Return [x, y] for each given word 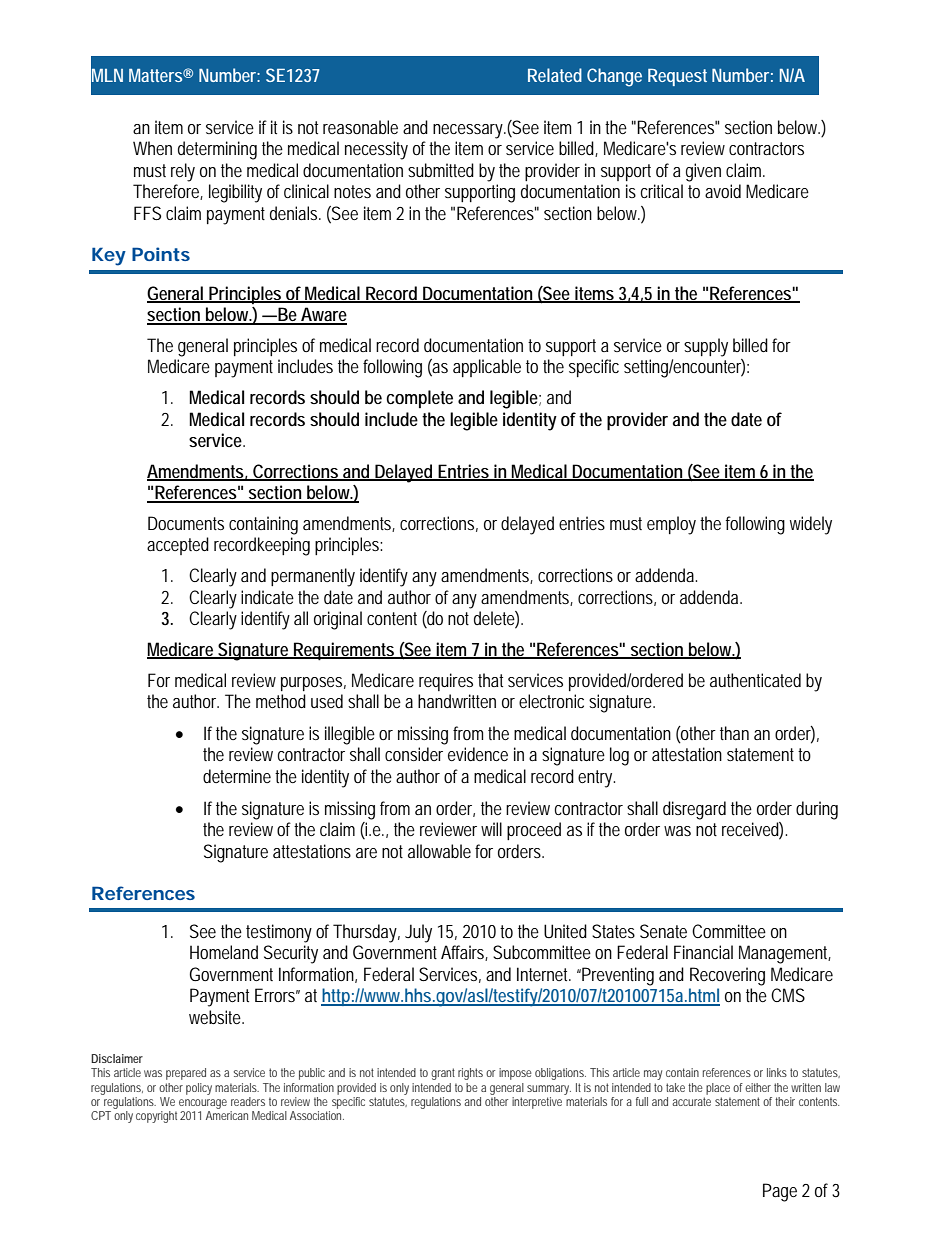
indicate [267, 597]
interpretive [537, 1103]
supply [706, 347]
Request [677, 77]
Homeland [224, 952]
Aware [323, 315]
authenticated [755, 680]
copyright [156, 1117]
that [490, 680]
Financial [703, 952]
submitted [441, 170]
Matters [155, 75]
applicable [487, 368]
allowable [439, 851]
